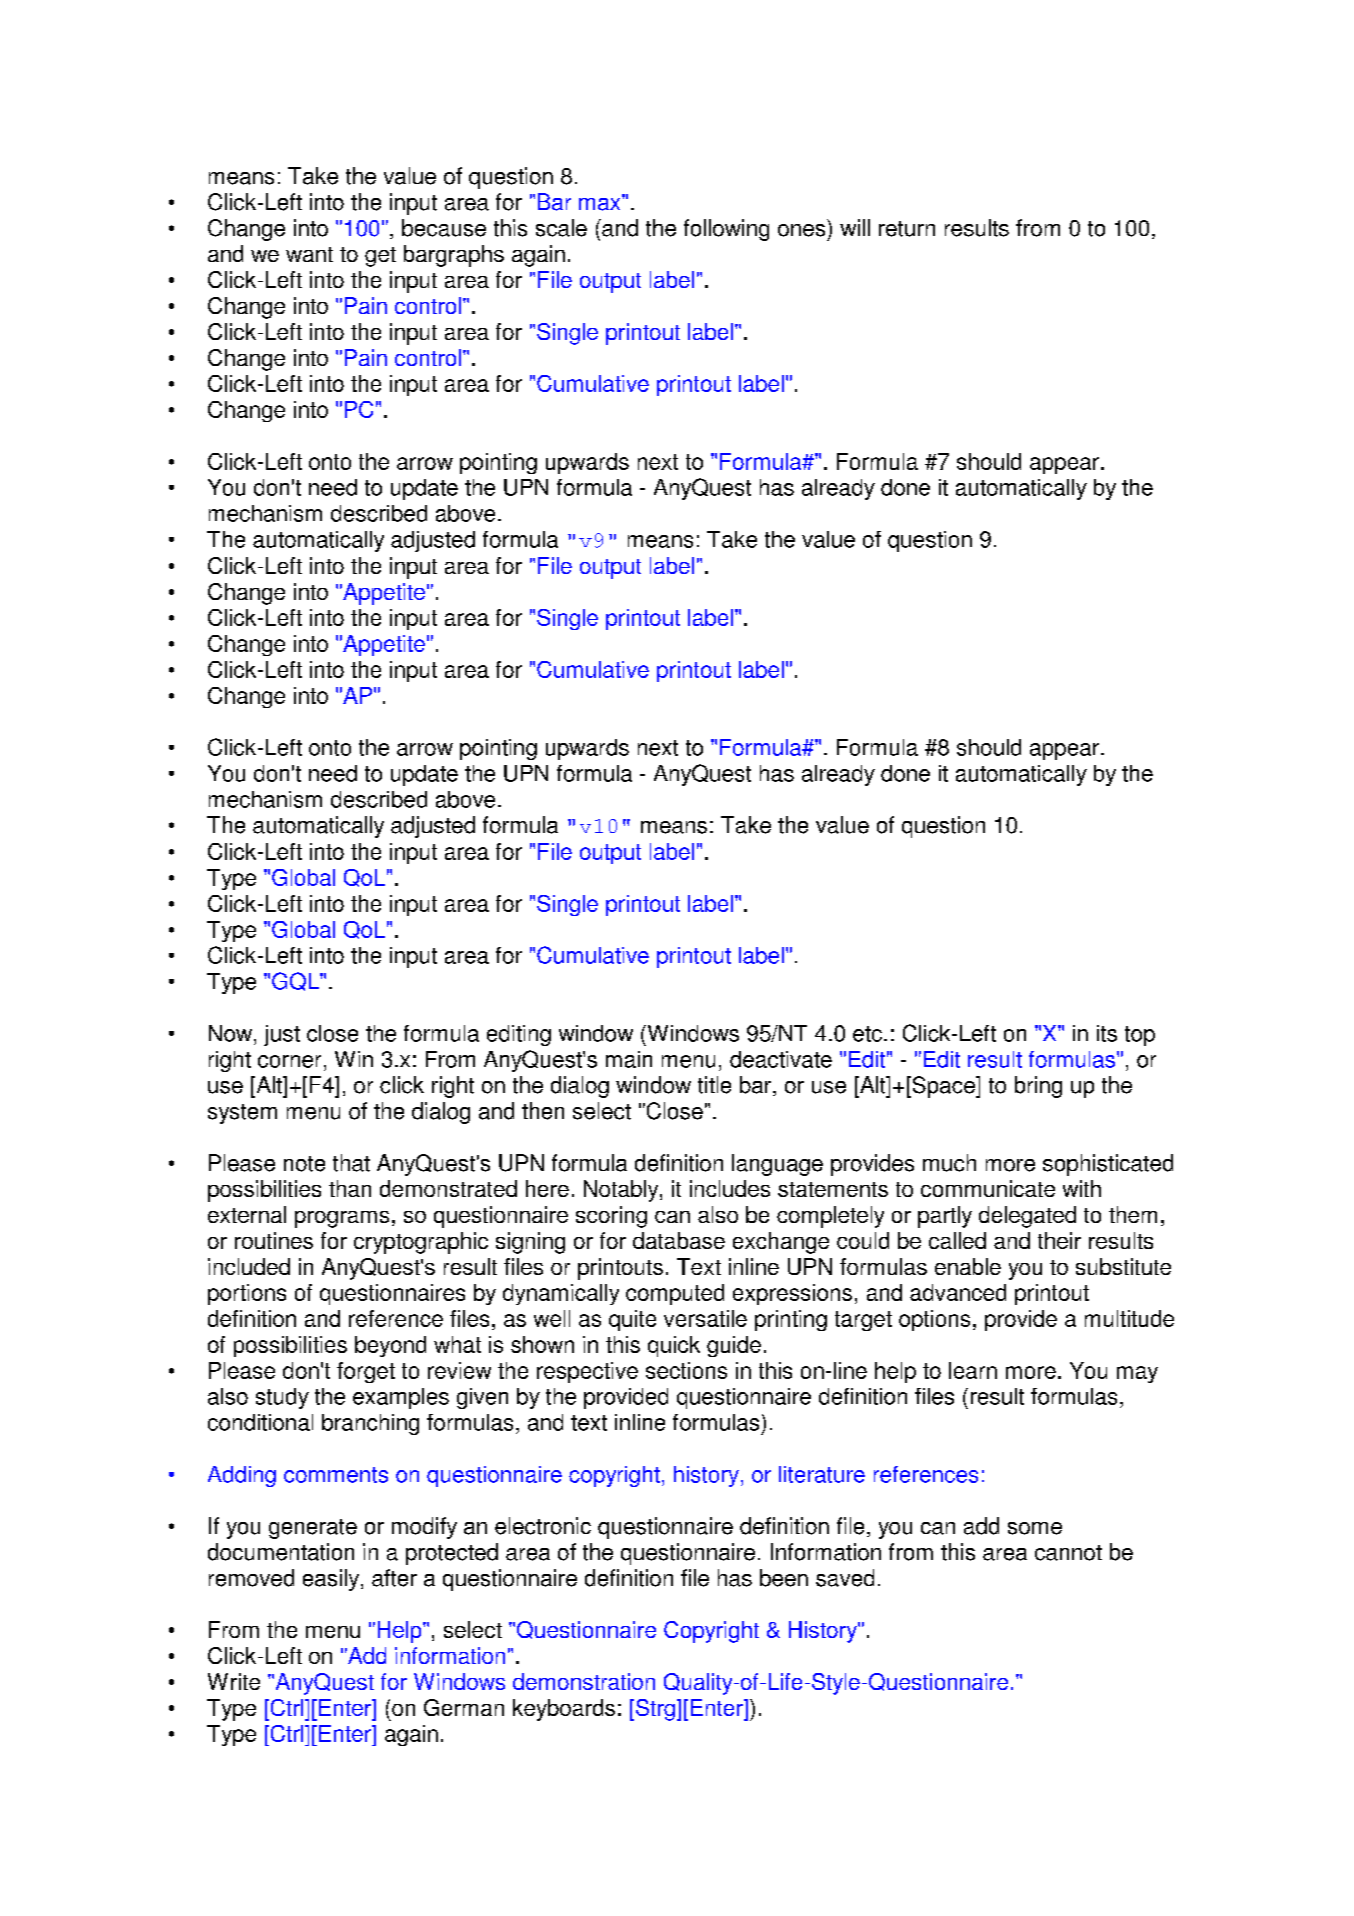  Describe the element at coordinates (855, 227) in the screenshot. I see `will` at that location.
